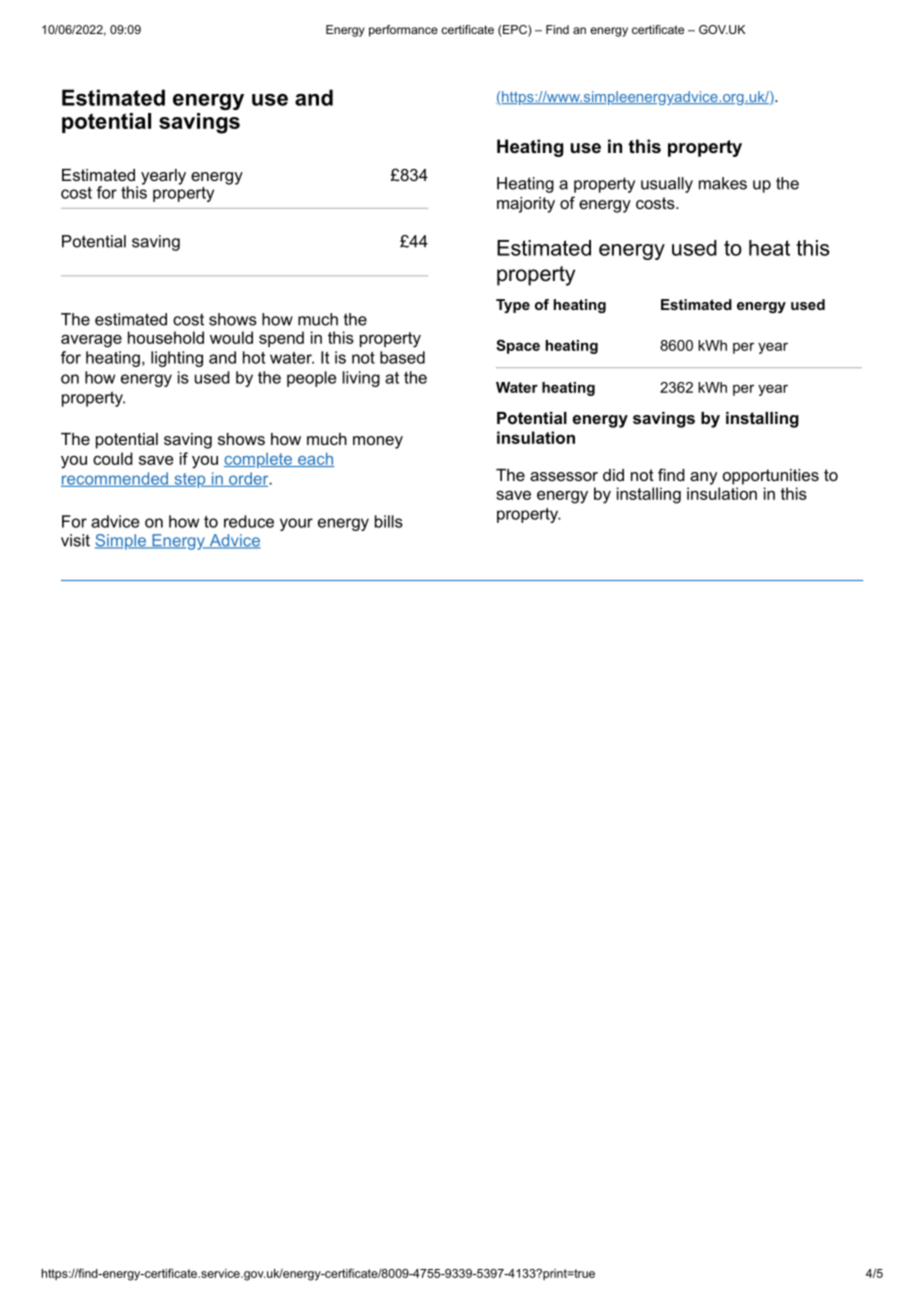  Describe the element at coordinates (526, 205) in the document. I see `majority` at that location.
